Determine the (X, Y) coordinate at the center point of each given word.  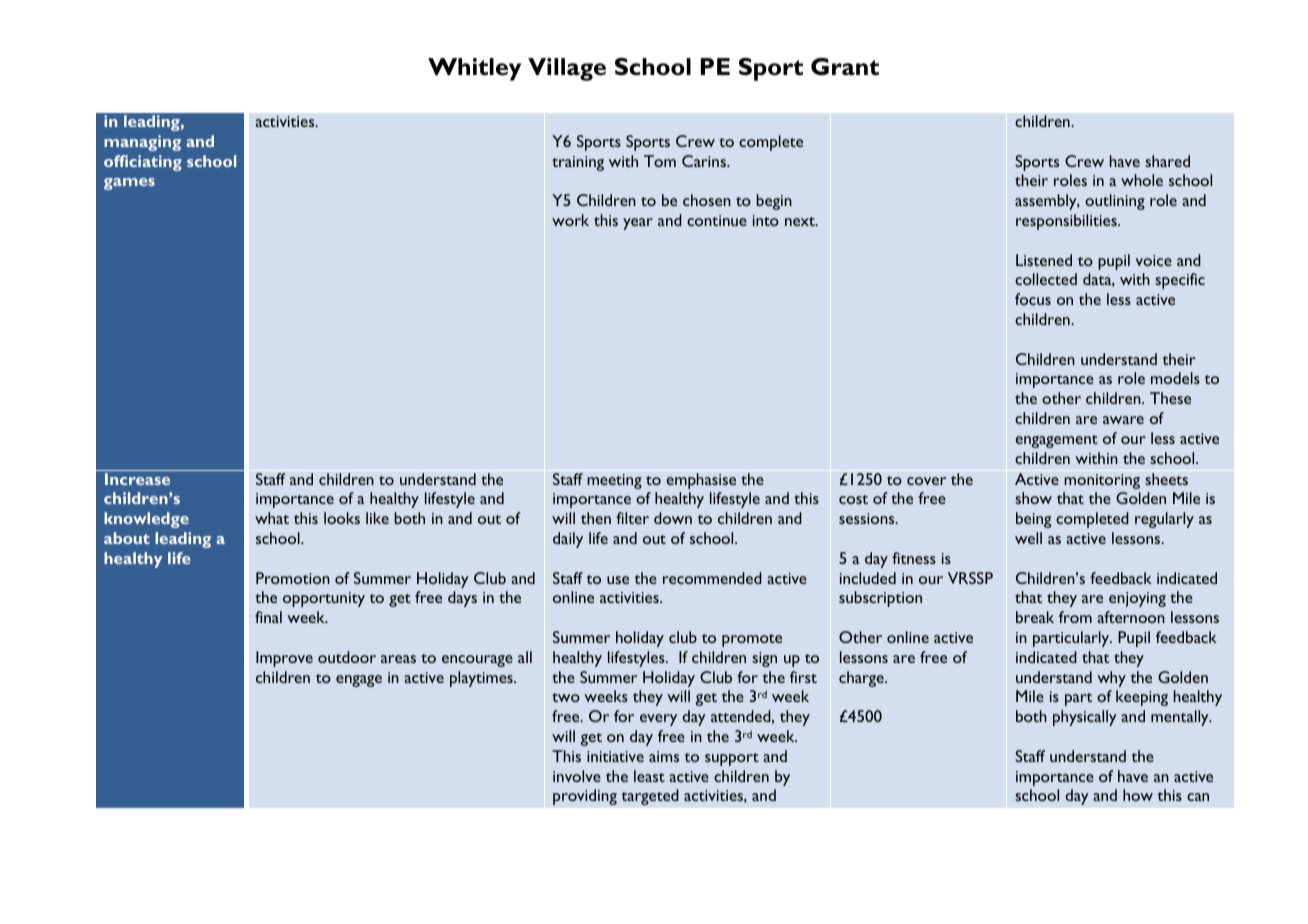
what (272, 518)
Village (567, 69)
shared (1167, 161)
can (1198, 797)
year (638, 224)
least (649, 776)
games (129, 184)
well (1028, 538)
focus (1033, 299)
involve (577, 776)
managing (142, 143)
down (673, 518)
